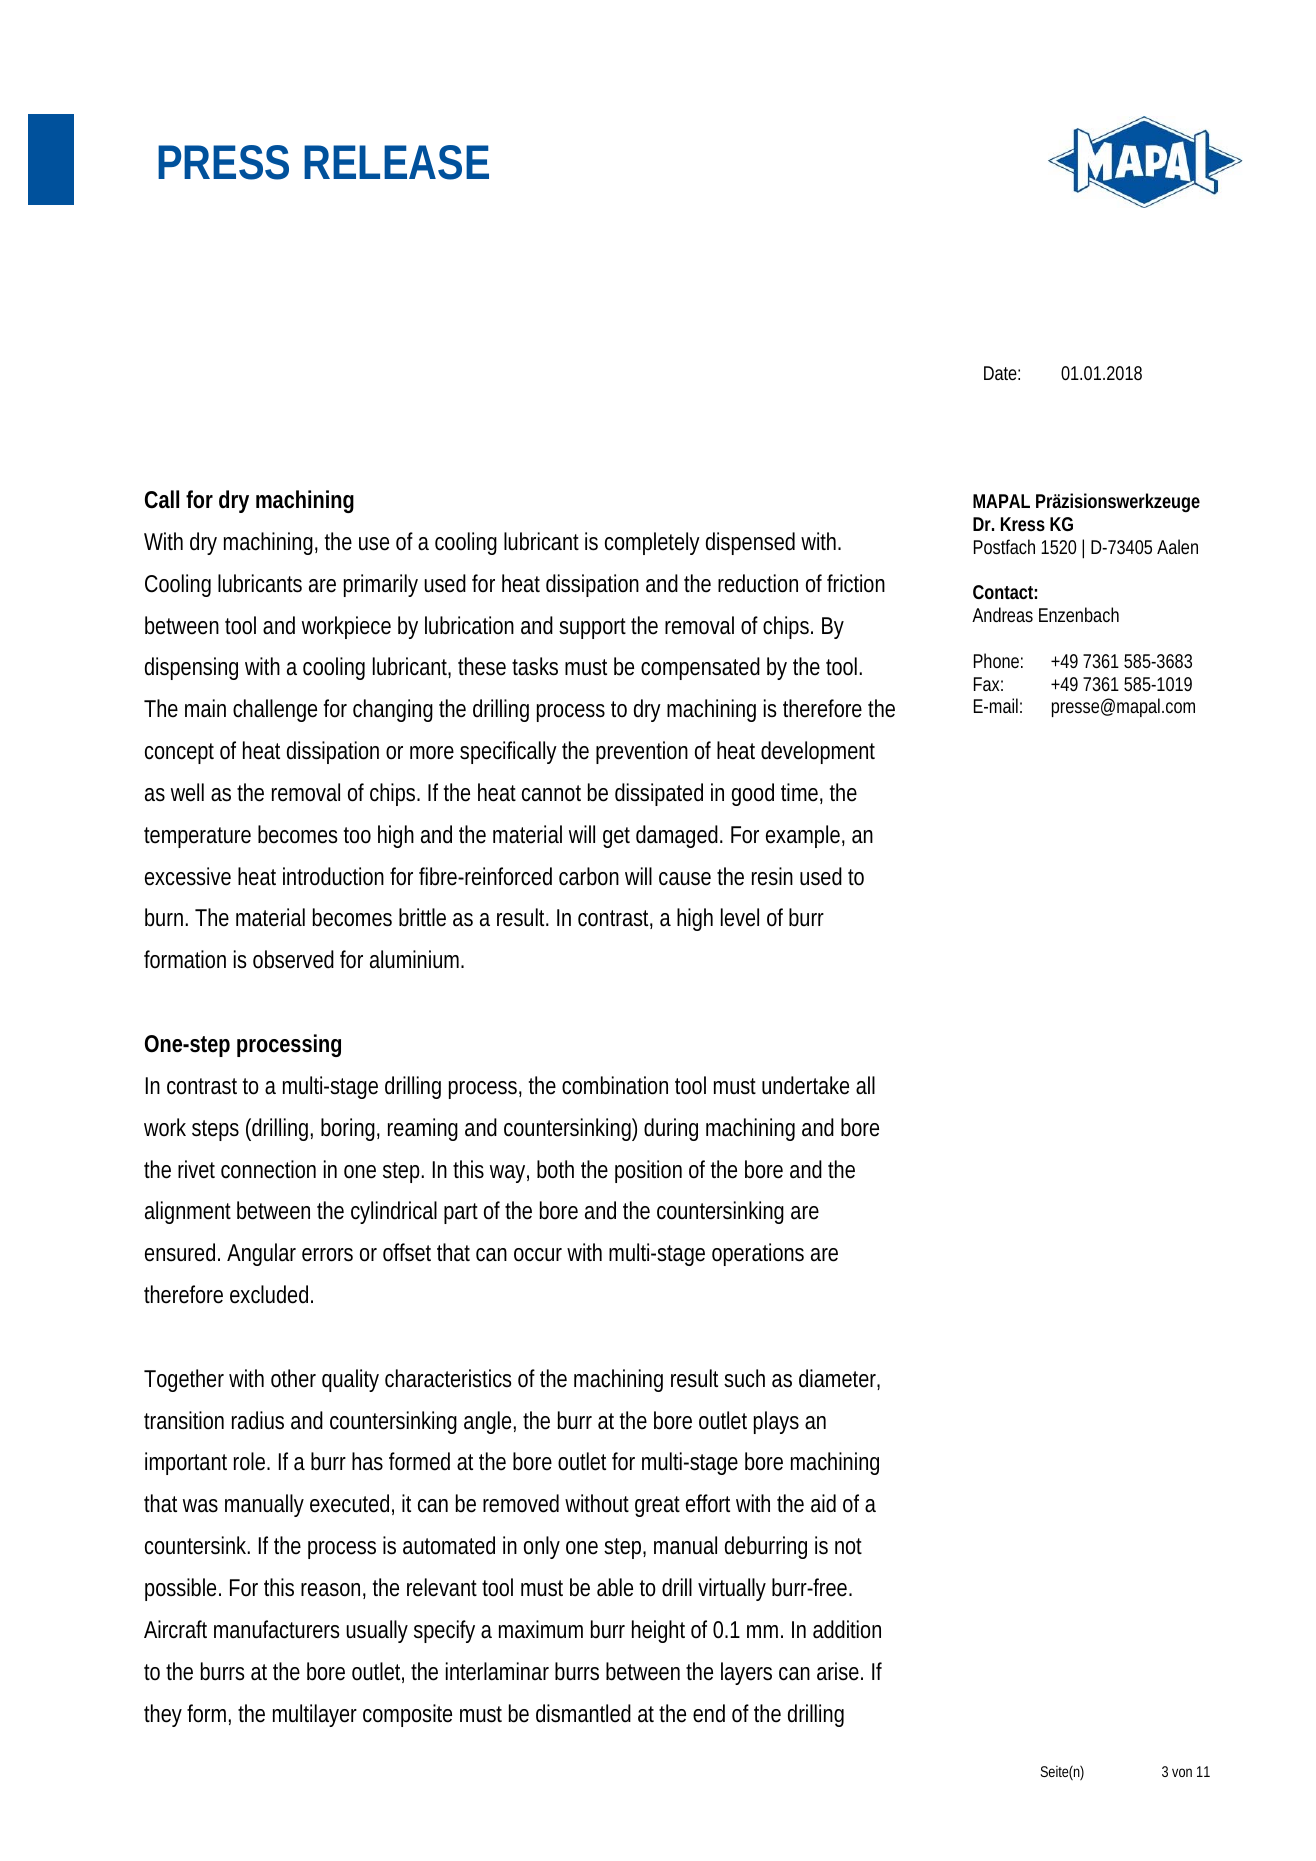  Describe the element at coordinates (275, 710) in the document. I see `challenge` at that location.
